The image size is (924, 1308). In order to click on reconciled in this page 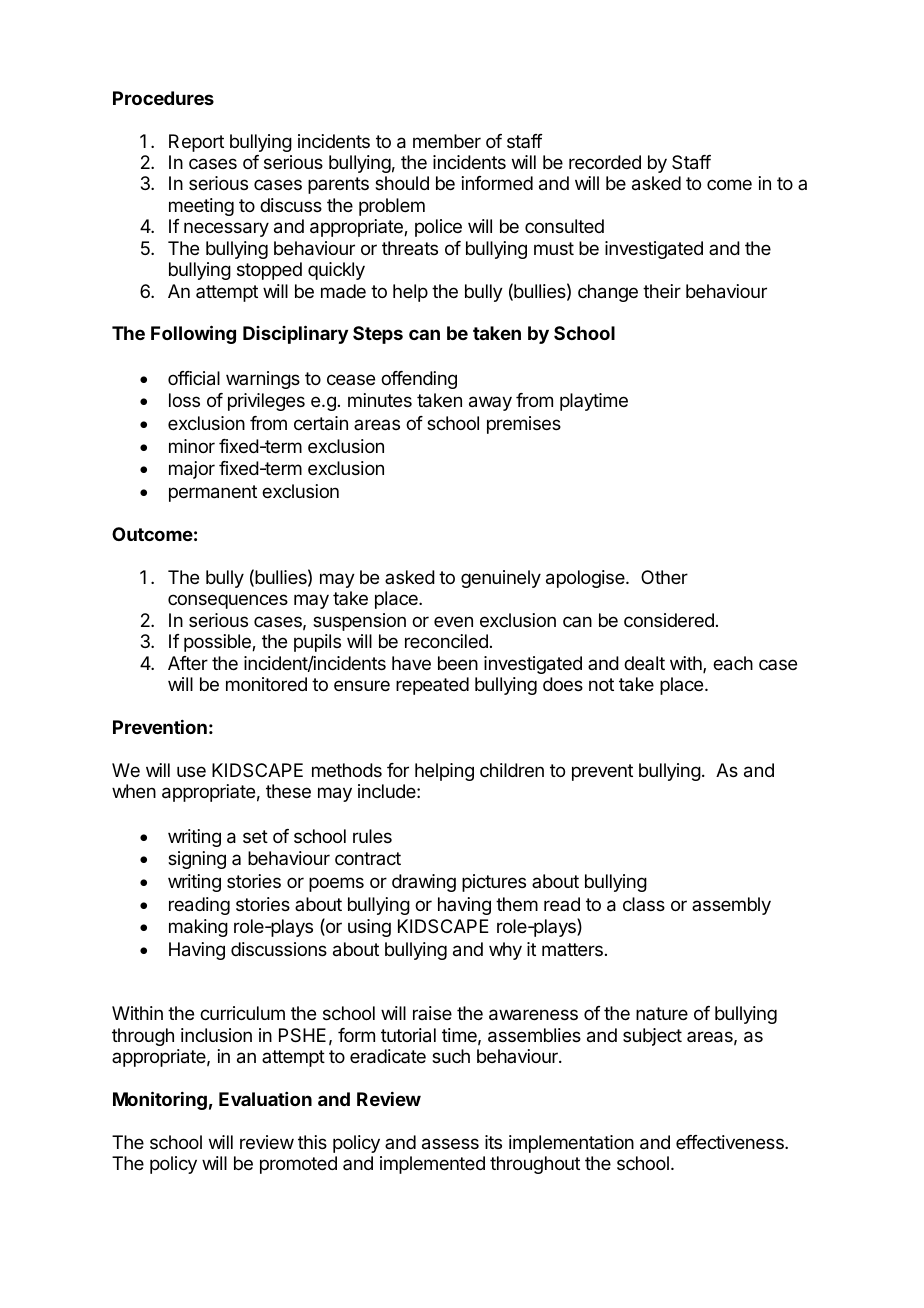, I will do `click(446, 641)`.
